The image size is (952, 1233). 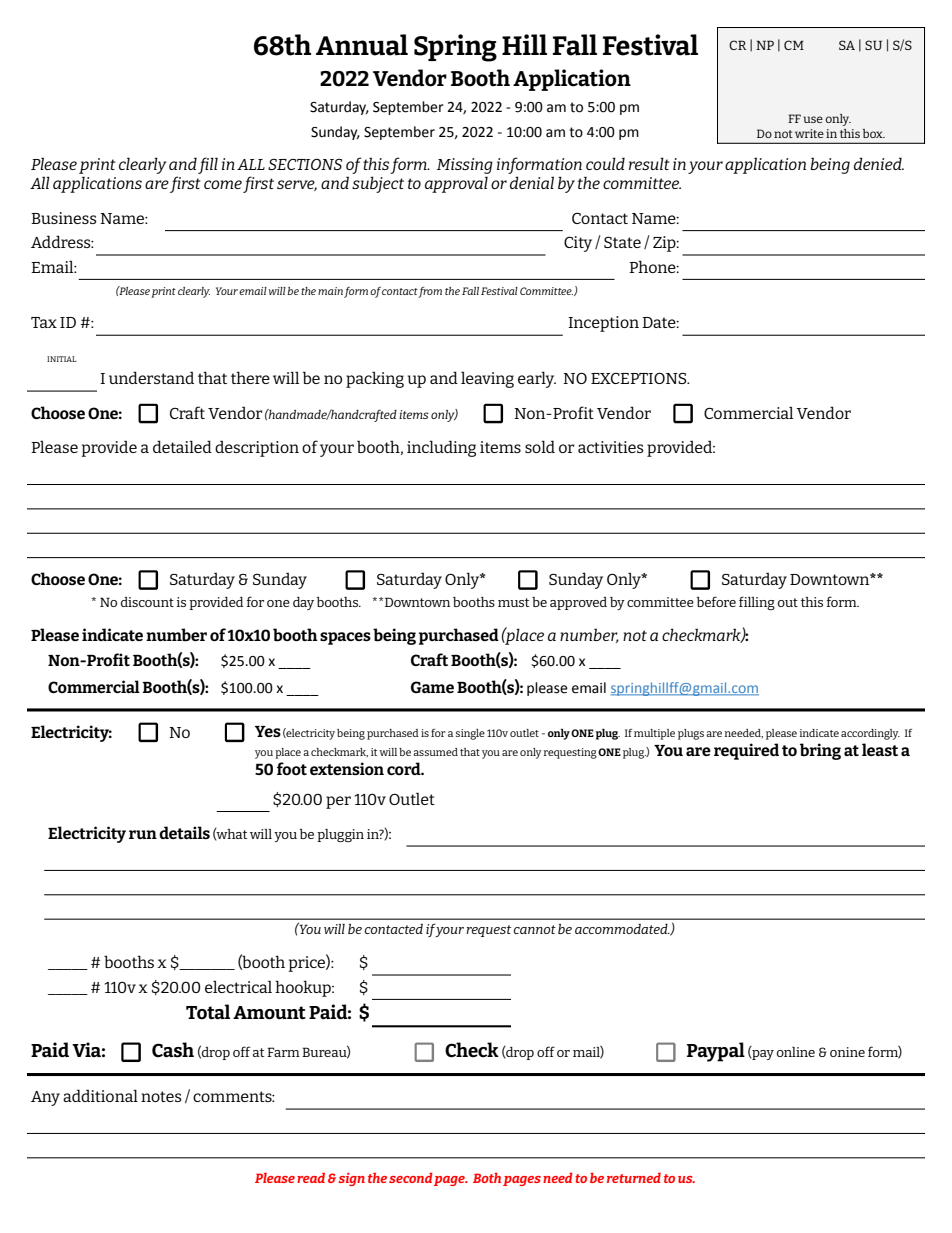 What do you see at coordinates (746, 751) in the document?
I see `required` at bounding box center [746, 751].
